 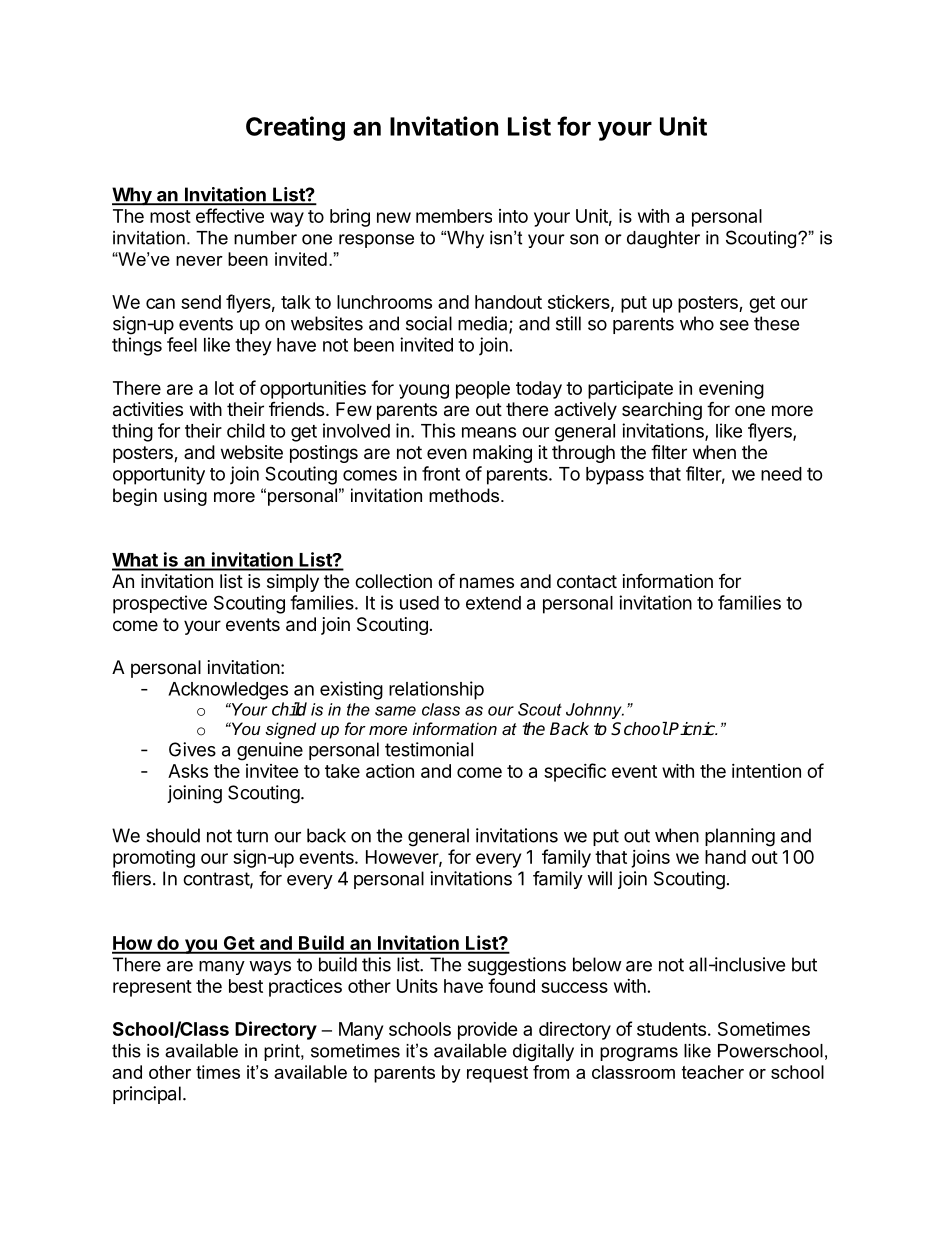 What do you see at coordinates (587, 582) in the screenshot?
I see `contact` at bounding box center [587, 582].
